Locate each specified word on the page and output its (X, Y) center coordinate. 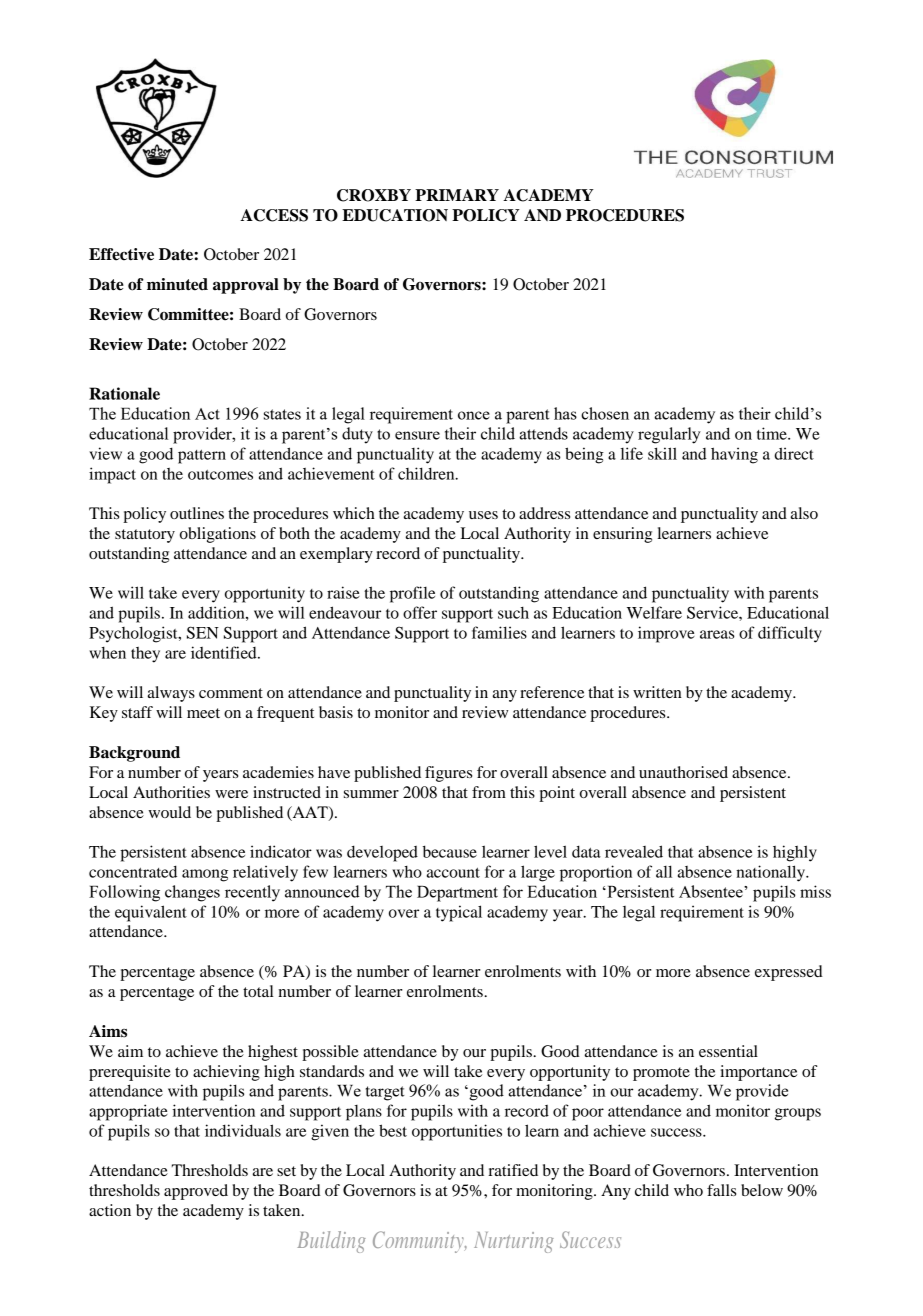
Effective (121, 254)
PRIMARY (457, 195)
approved (196, 1192)
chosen (605, 413)
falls (721, 1190)
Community (419, 1242)
